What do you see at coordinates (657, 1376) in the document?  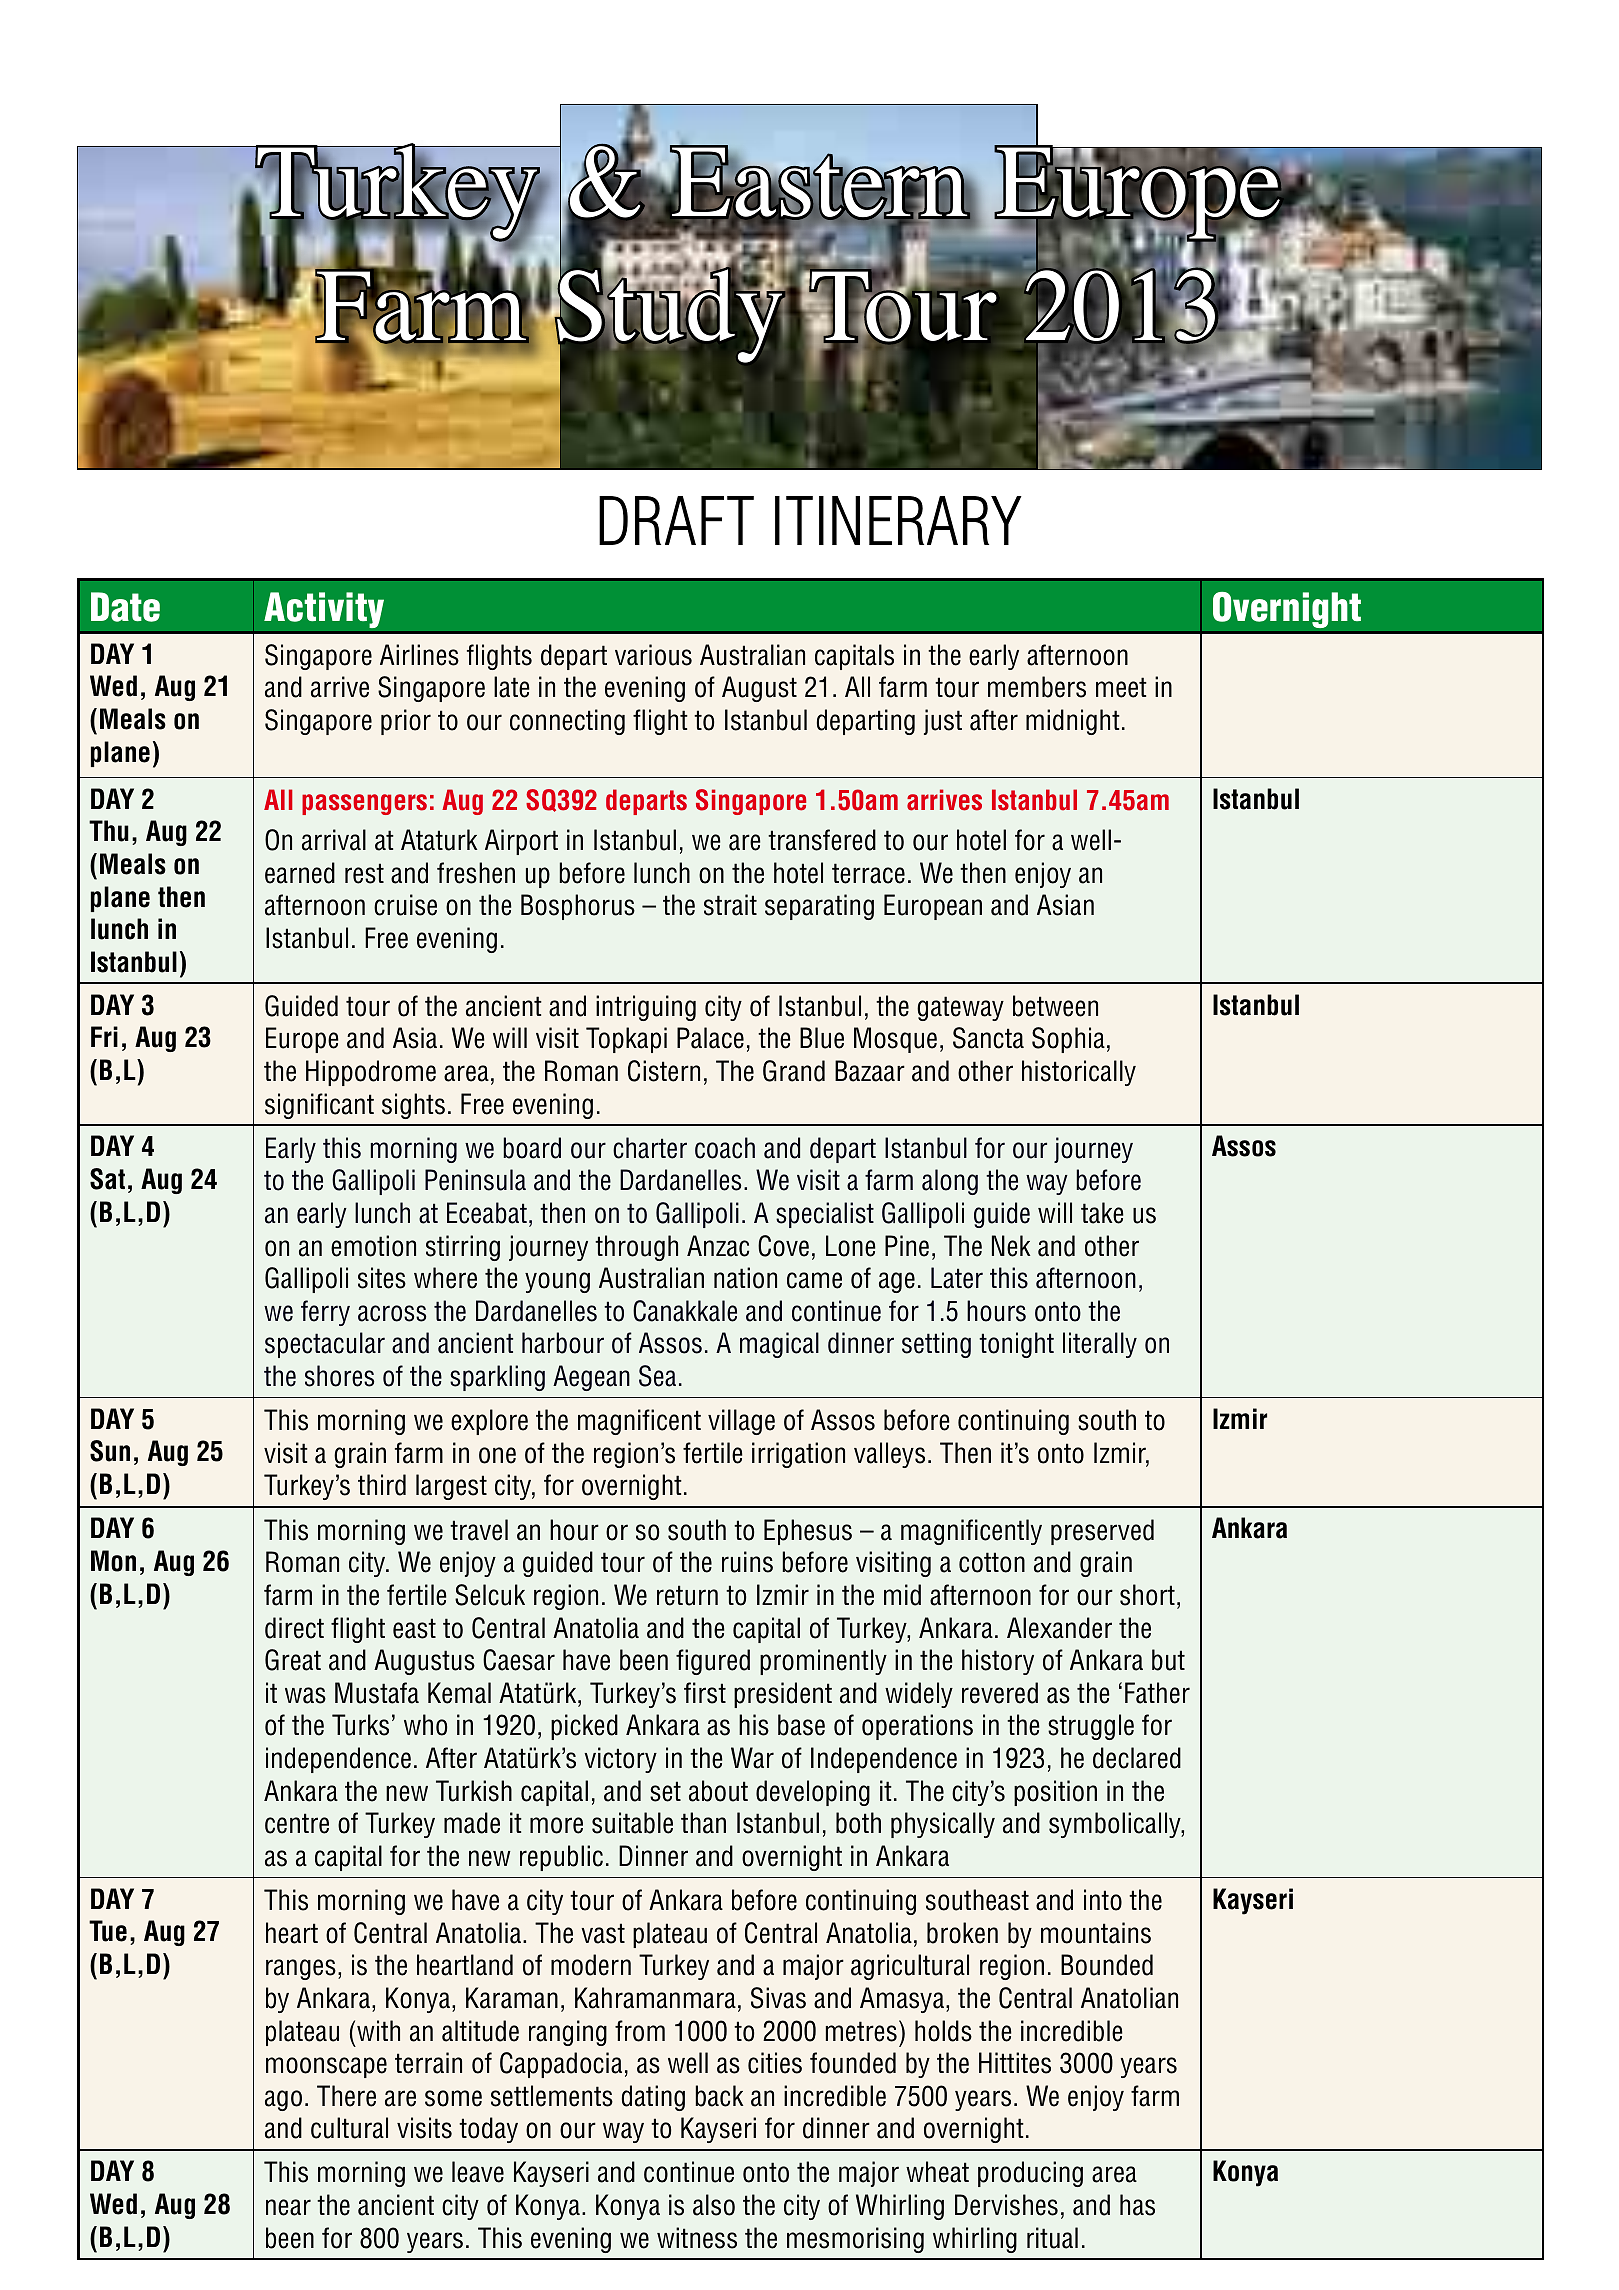 I see `Sea` at bounding box center [657, 1376].
